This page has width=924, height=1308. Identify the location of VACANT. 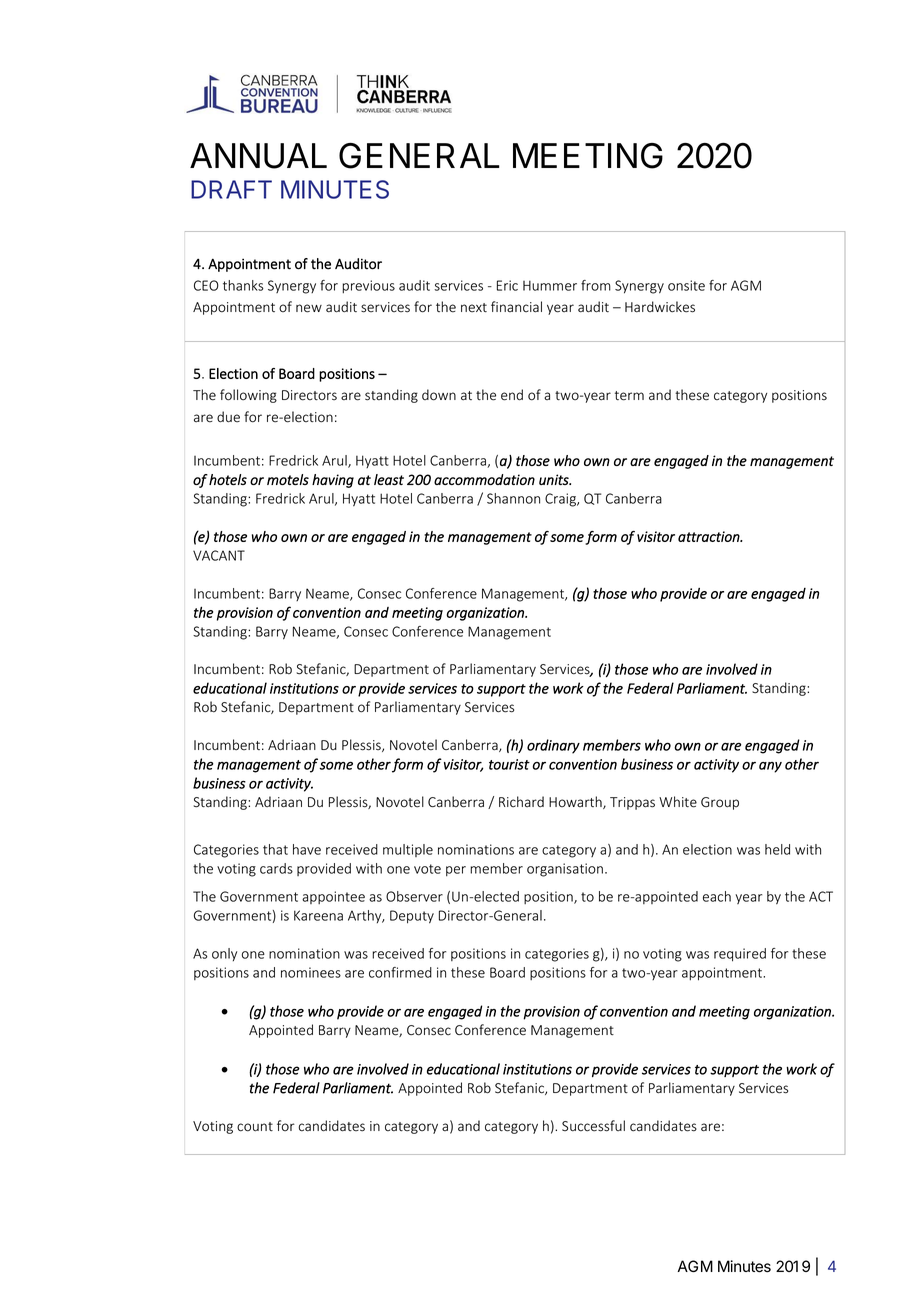
(219, 555).
